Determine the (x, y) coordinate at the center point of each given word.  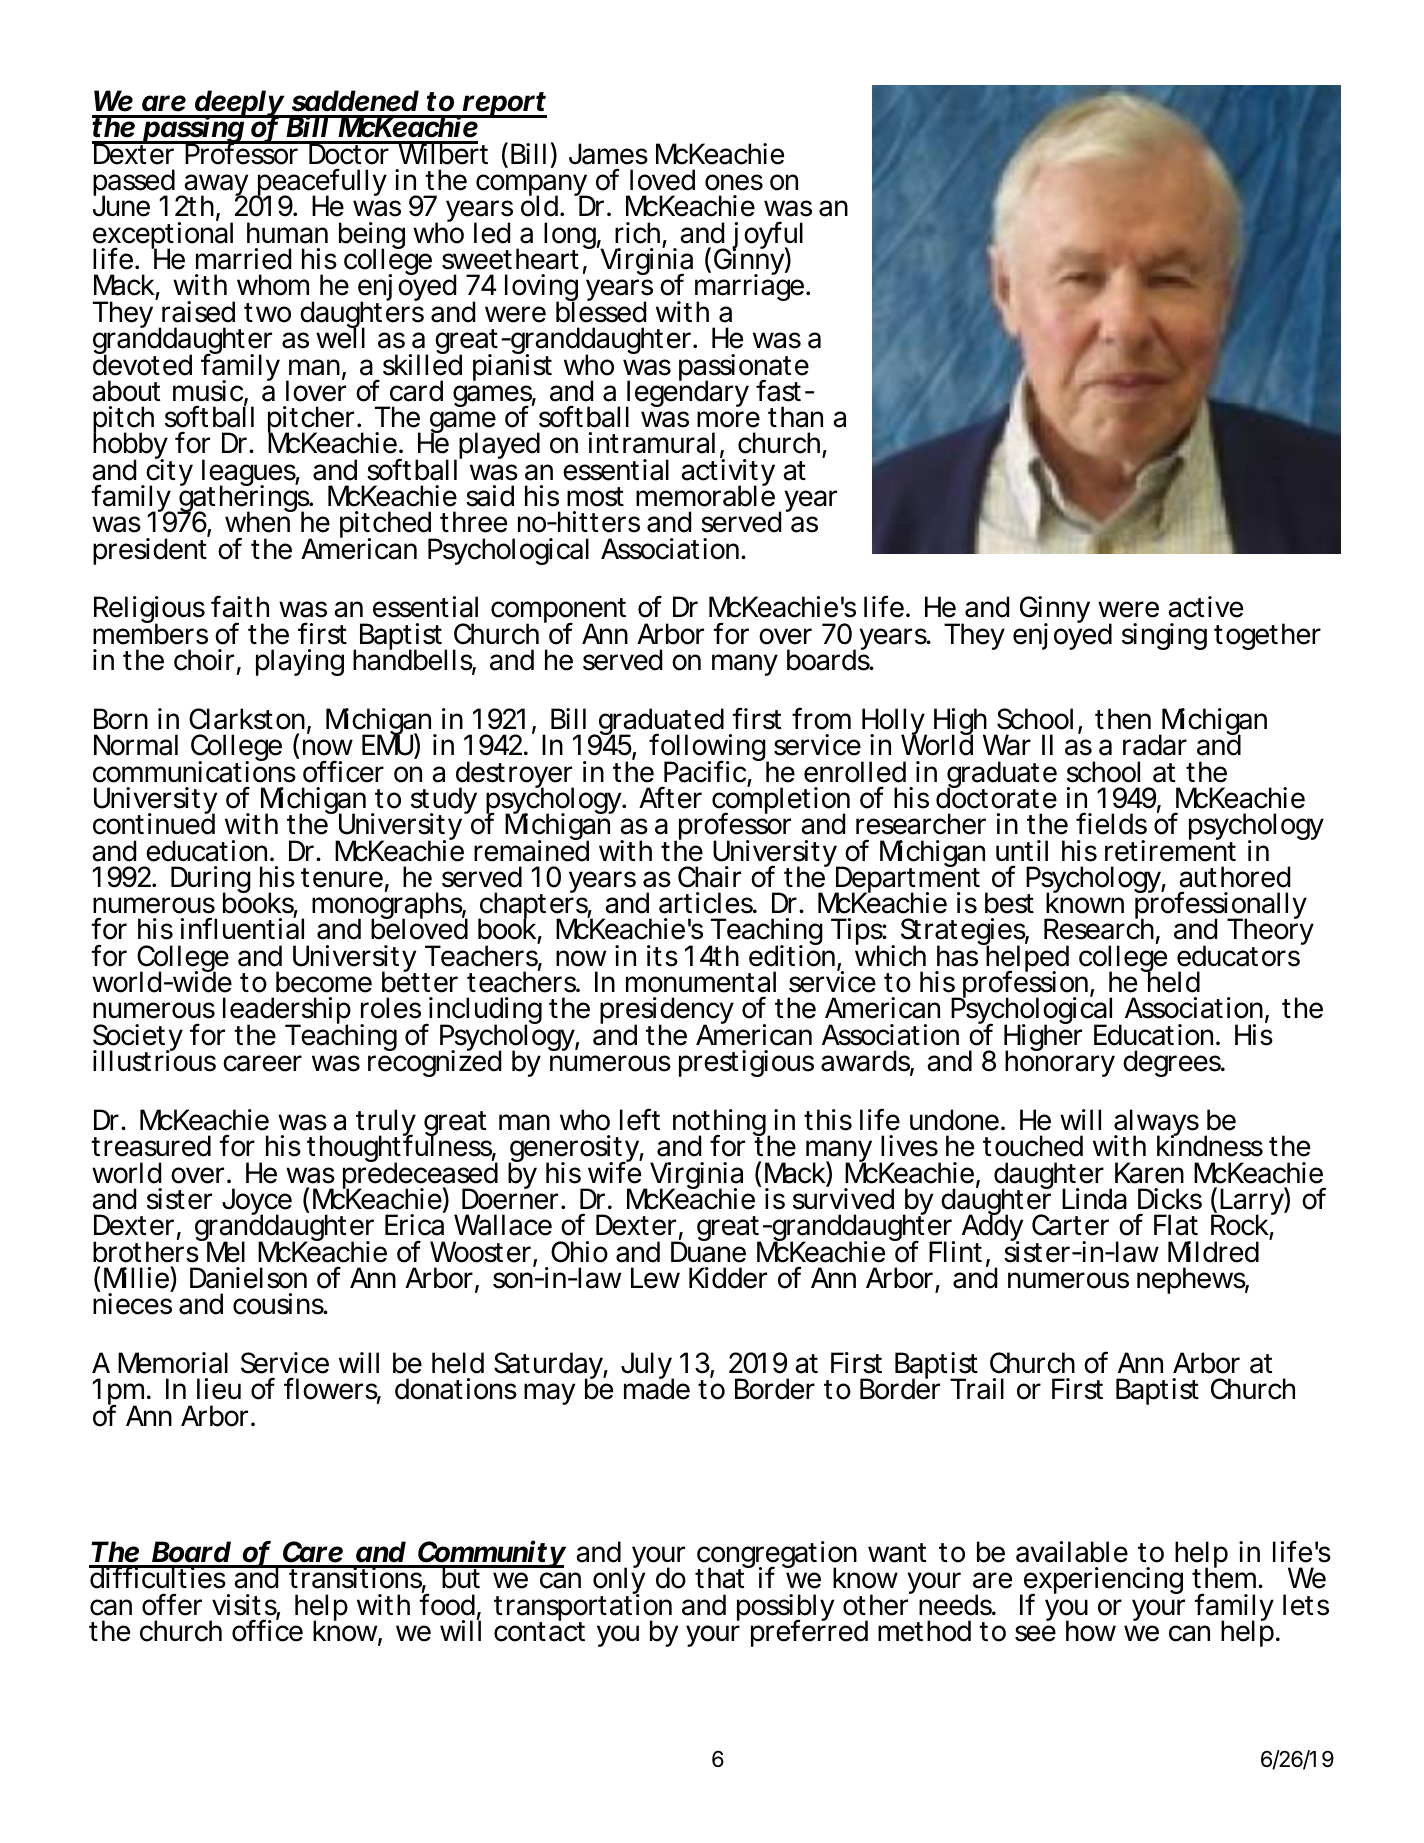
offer (172, 1604)
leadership (287, 1012)
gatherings (244, 500)
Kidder (728, 1278)
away (216, 187)
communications (194, 771)
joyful (766, 236)
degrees (1173, 1063)
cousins (280, 1304)
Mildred (1213, 1252)
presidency (667, 1012)
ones (734, 182)
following (708, 749)
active (1205, 607)
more (728, 419)
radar (1155, 745)
